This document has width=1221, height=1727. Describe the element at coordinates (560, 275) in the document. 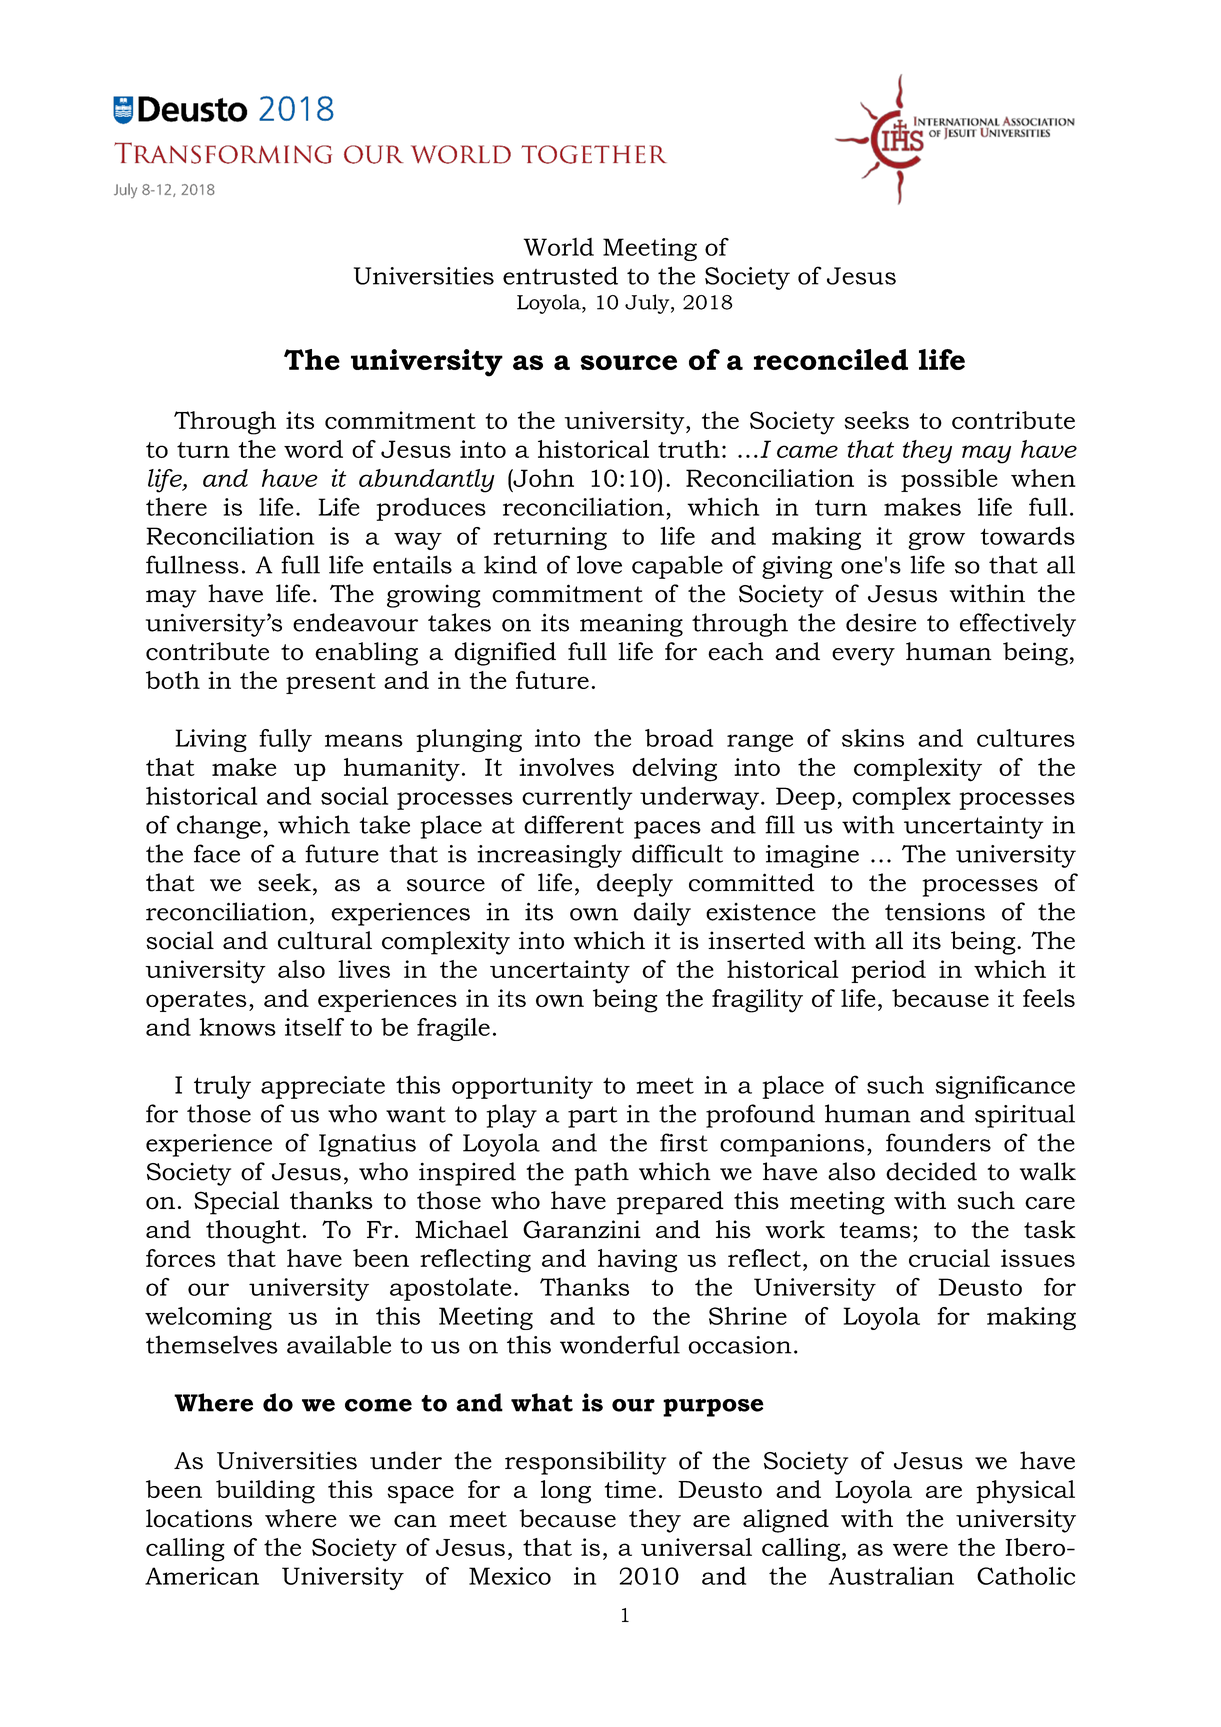

I see `entrusted` at that location.
